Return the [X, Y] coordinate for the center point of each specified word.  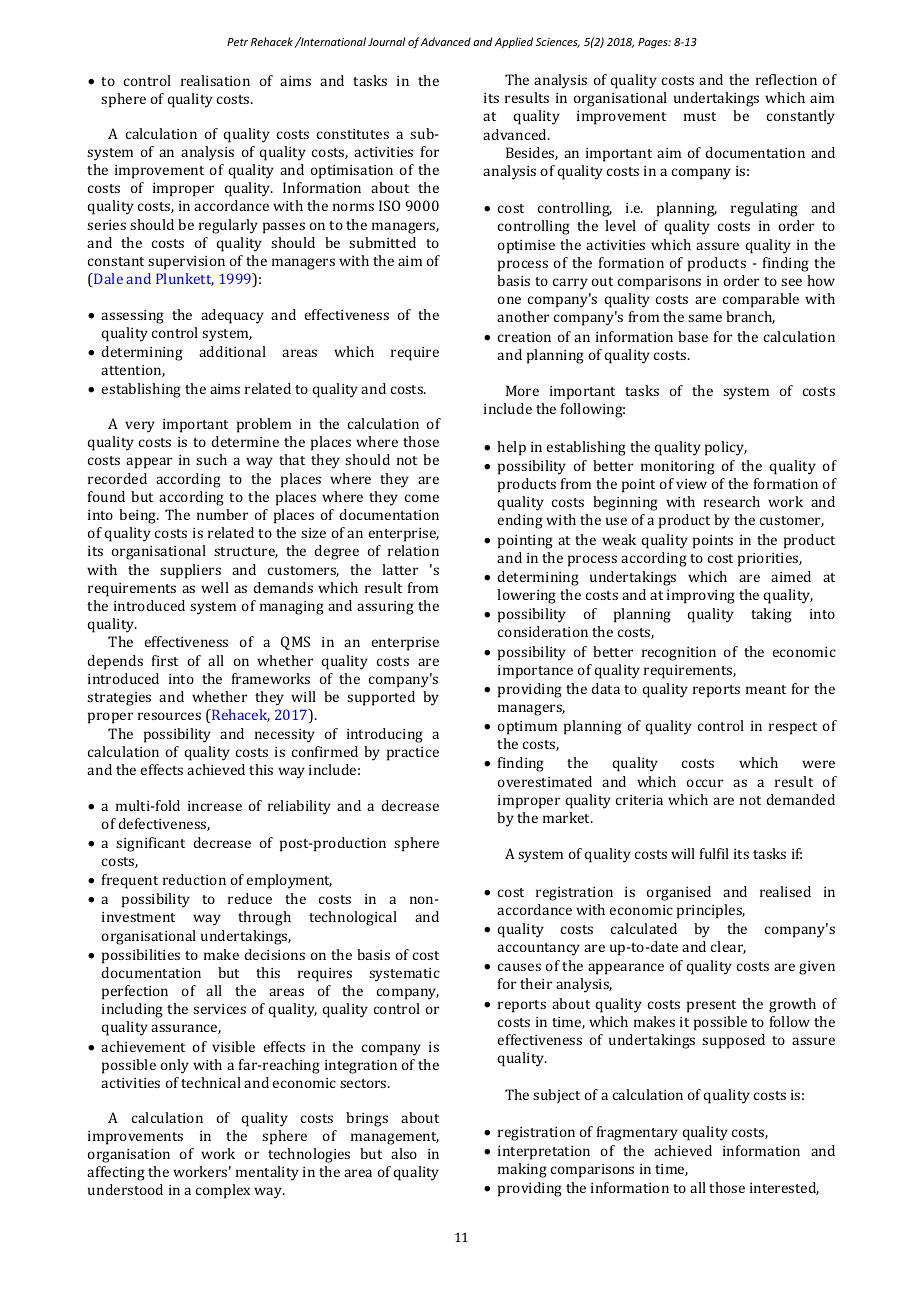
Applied [514, 42]
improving [701, 597]
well [215, 587]
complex [223, 1191]
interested [784, 1188]
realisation [215, 80]
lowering [526, 596]
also [404, 1153]
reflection [786, 79]
